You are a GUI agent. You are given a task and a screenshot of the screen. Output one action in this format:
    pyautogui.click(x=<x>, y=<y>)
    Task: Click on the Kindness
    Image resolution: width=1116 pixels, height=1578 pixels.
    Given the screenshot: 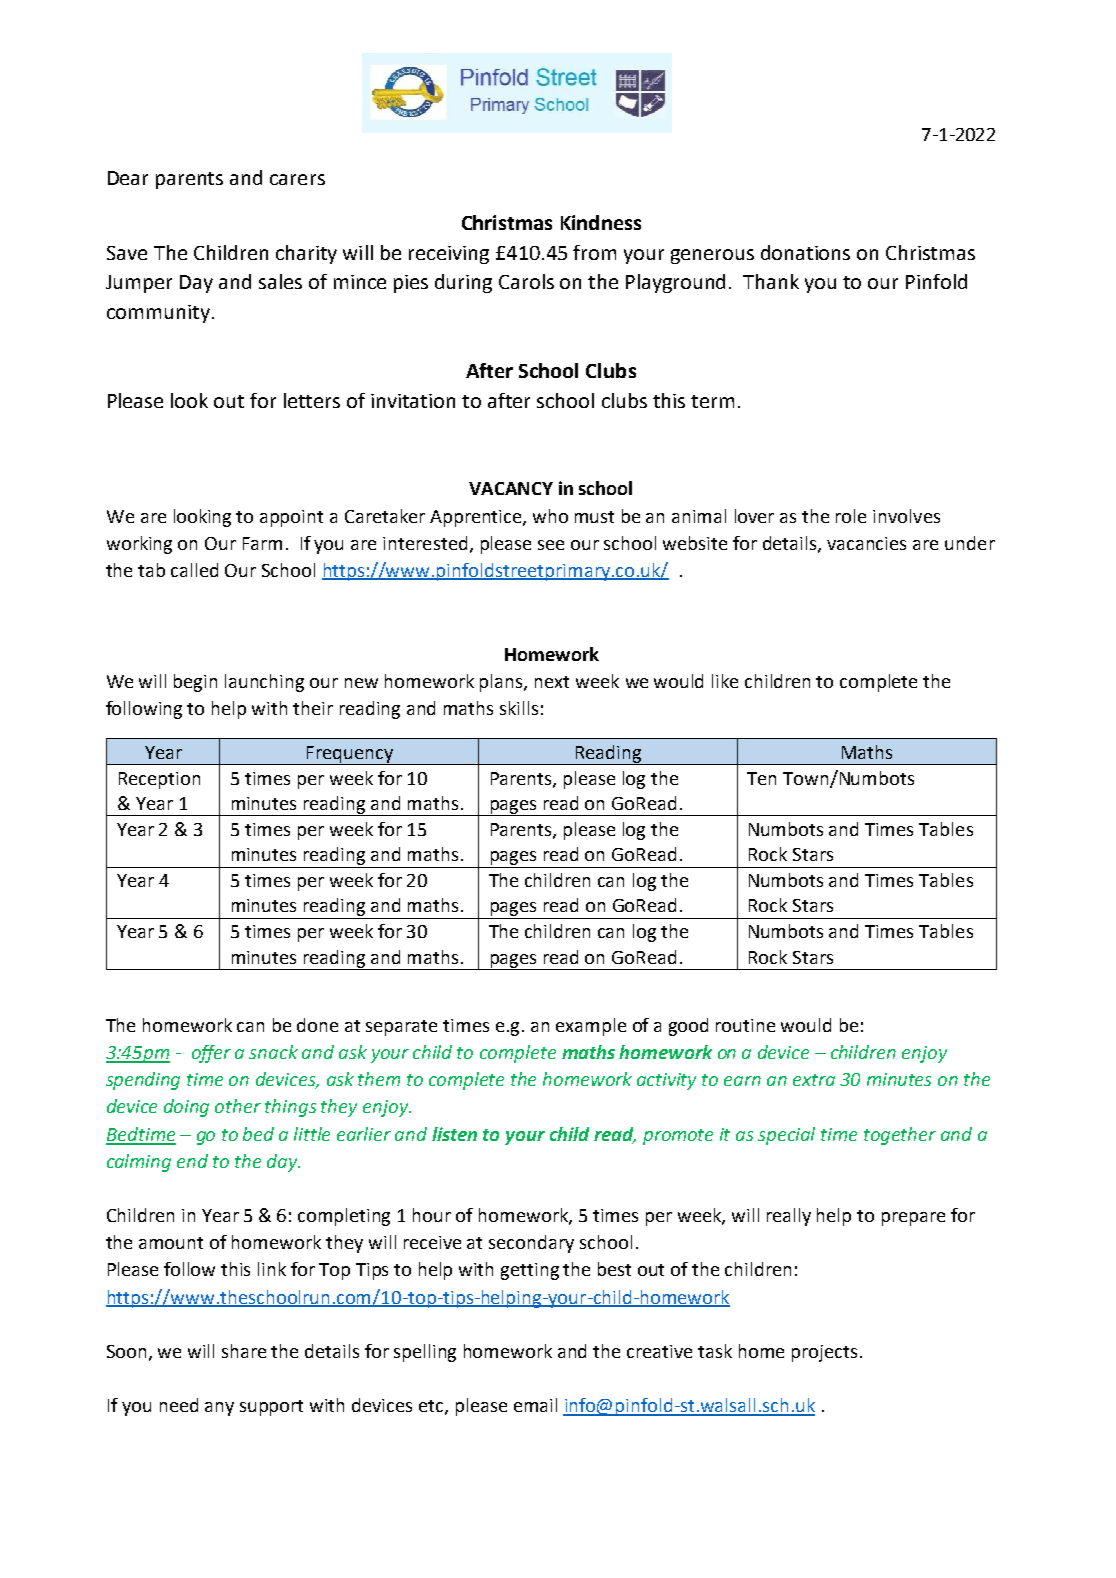 What is the action you would take?
    pyautogui.click(x=601, y=222)
